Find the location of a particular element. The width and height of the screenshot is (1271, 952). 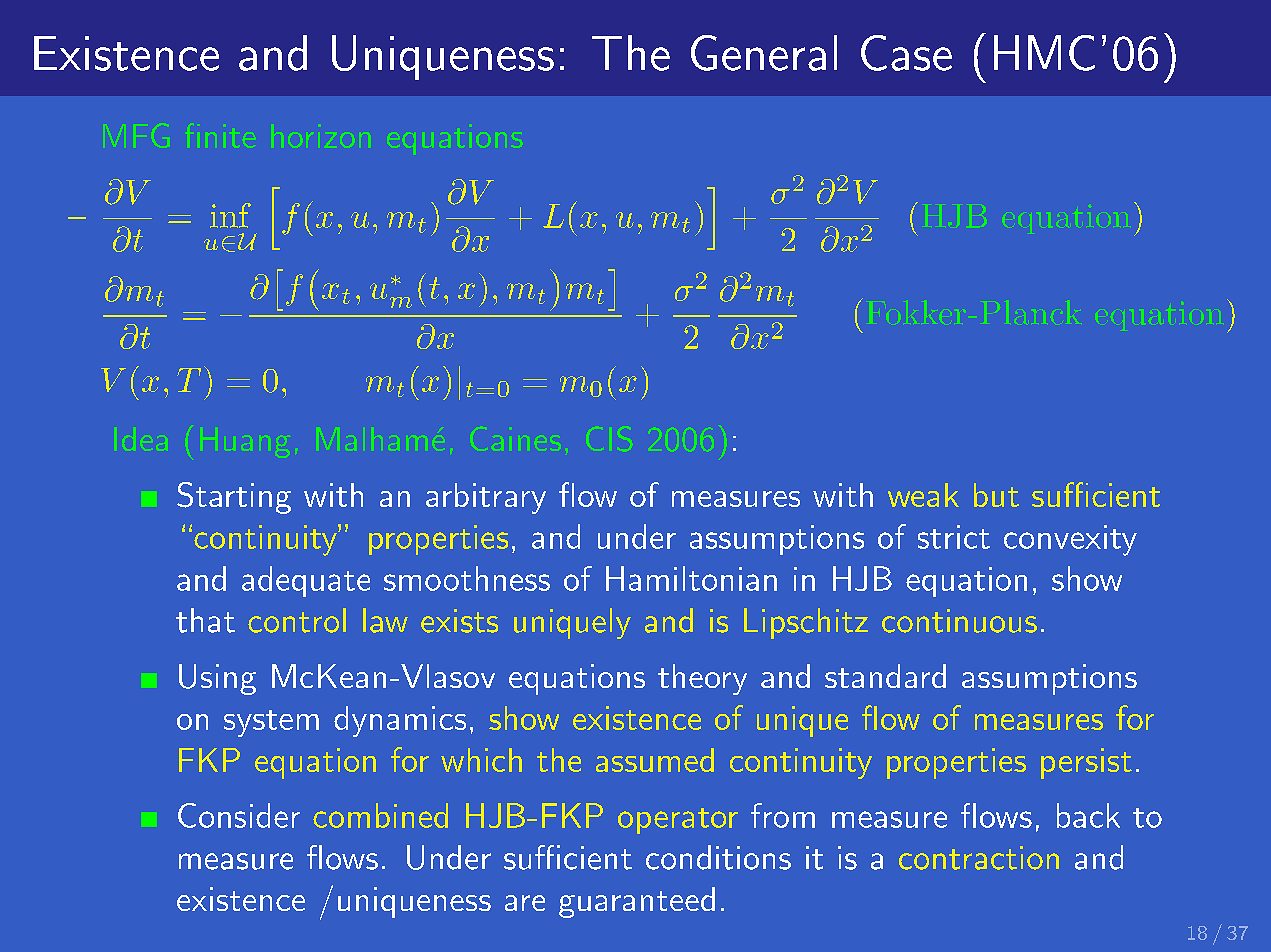

Starting is located at coordinates (234, 498).
